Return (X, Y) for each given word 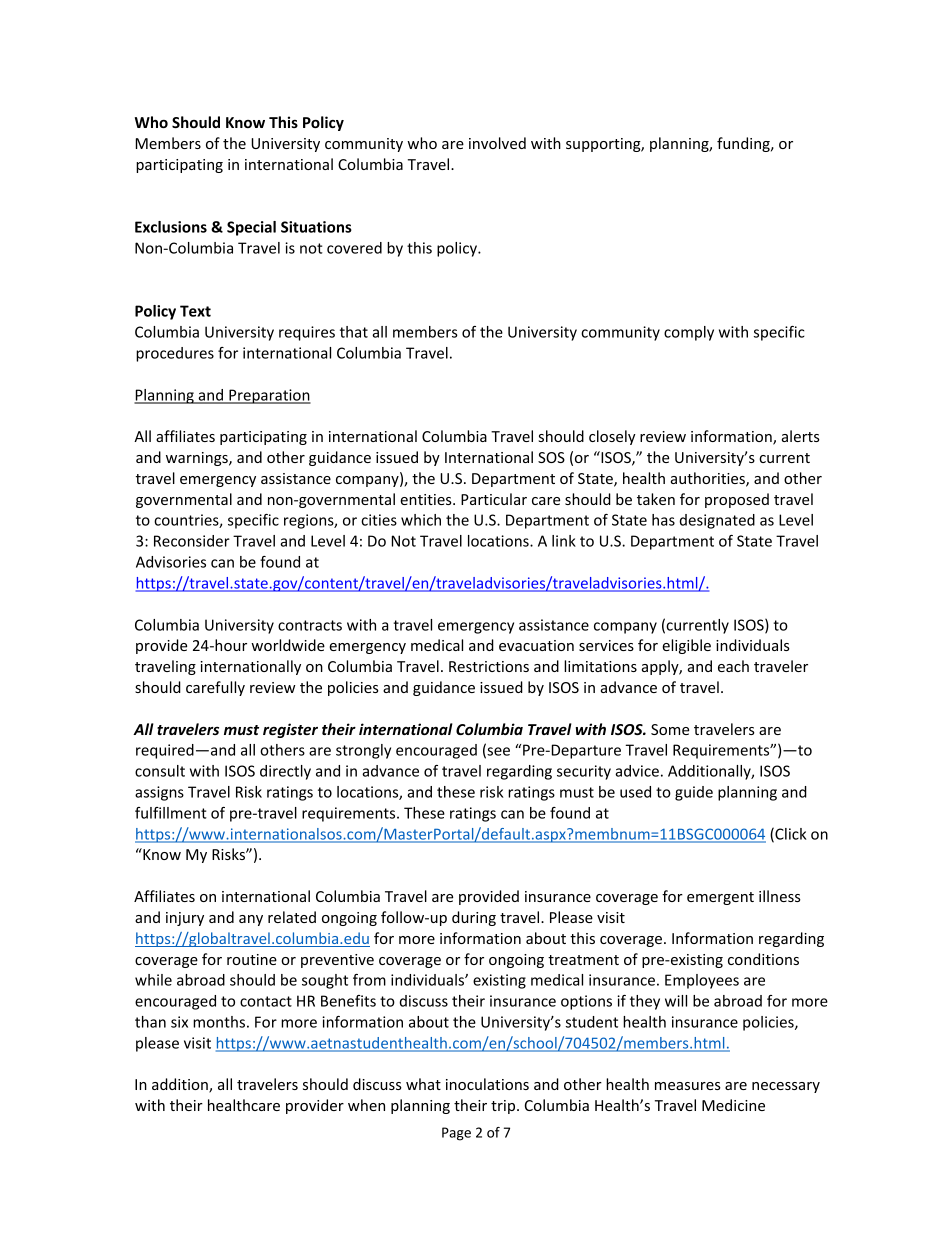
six (179, 1022)
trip (504, 1107)
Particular (494, 499)
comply (689, 333)
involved (497, 143)
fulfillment (171, 813)
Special (251, 228)
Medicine (733, 1105)
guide (694, 793)
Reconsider (192, 541)
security (584, 772)
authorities (709, 479)
